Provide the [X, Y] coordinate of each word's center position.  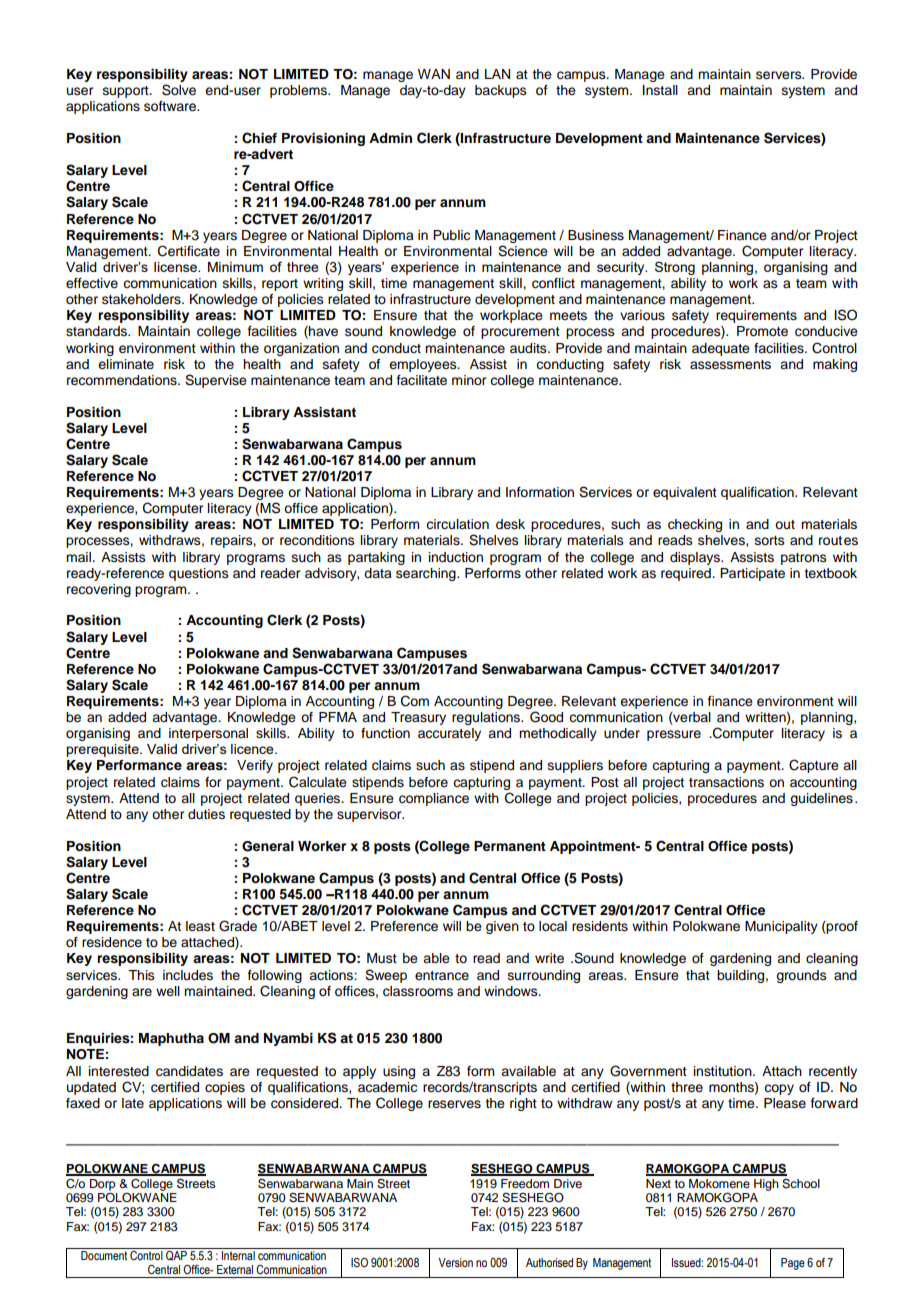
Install [660, 90]
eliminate [126, 364]
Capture [814, 766]
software [171, 106]
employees [424, 365]
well [168, 991]
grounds [801, 976]
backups [501, 91]
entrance [442, 975]
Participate [752, 574]
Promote [762, 331]
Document [104, 1254]
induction [456, 557]
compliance [434, 799]
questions [199, 574]
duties [206, 814]
